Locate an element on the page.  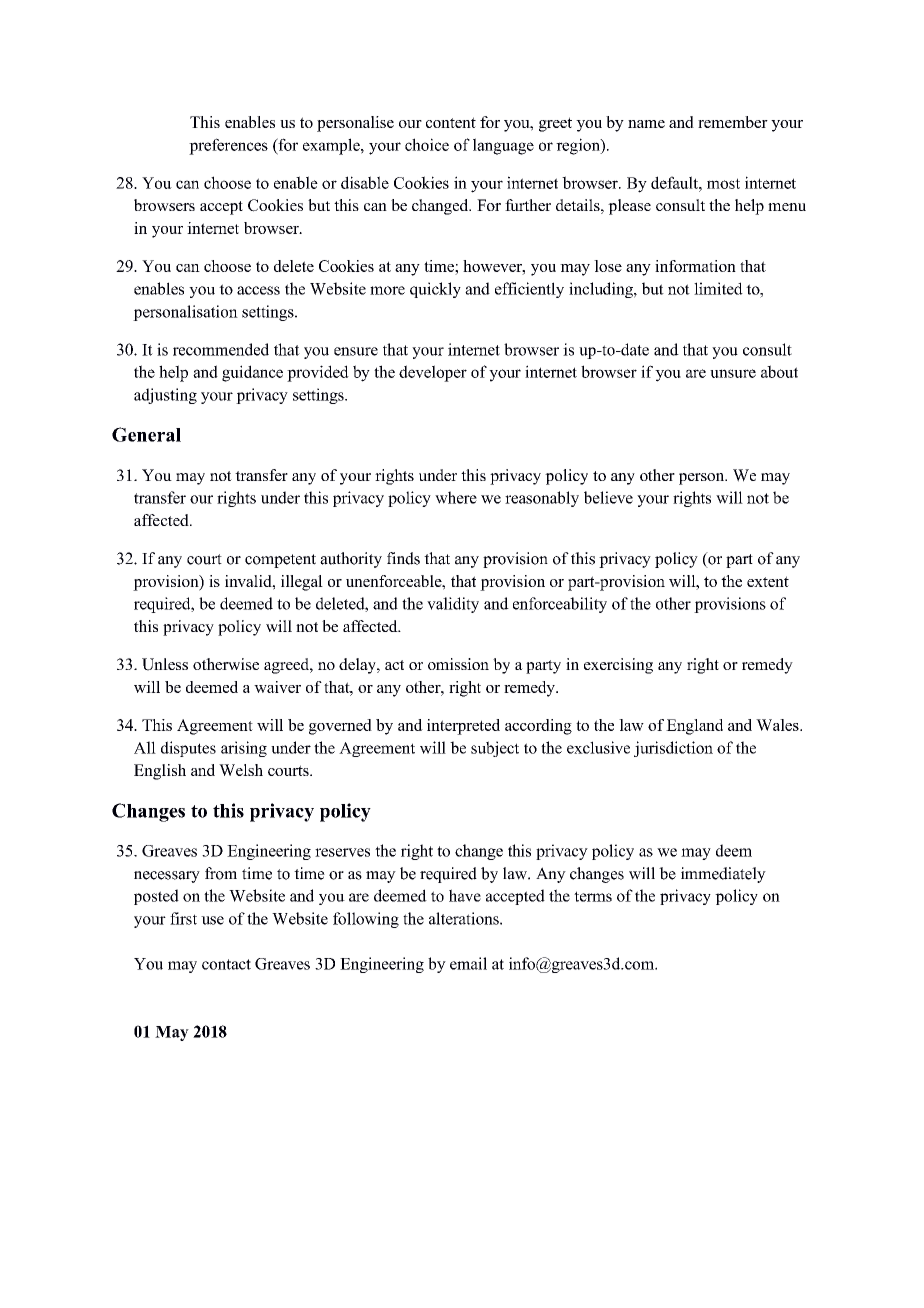
adjusting is located at coordinates (165, 396).
